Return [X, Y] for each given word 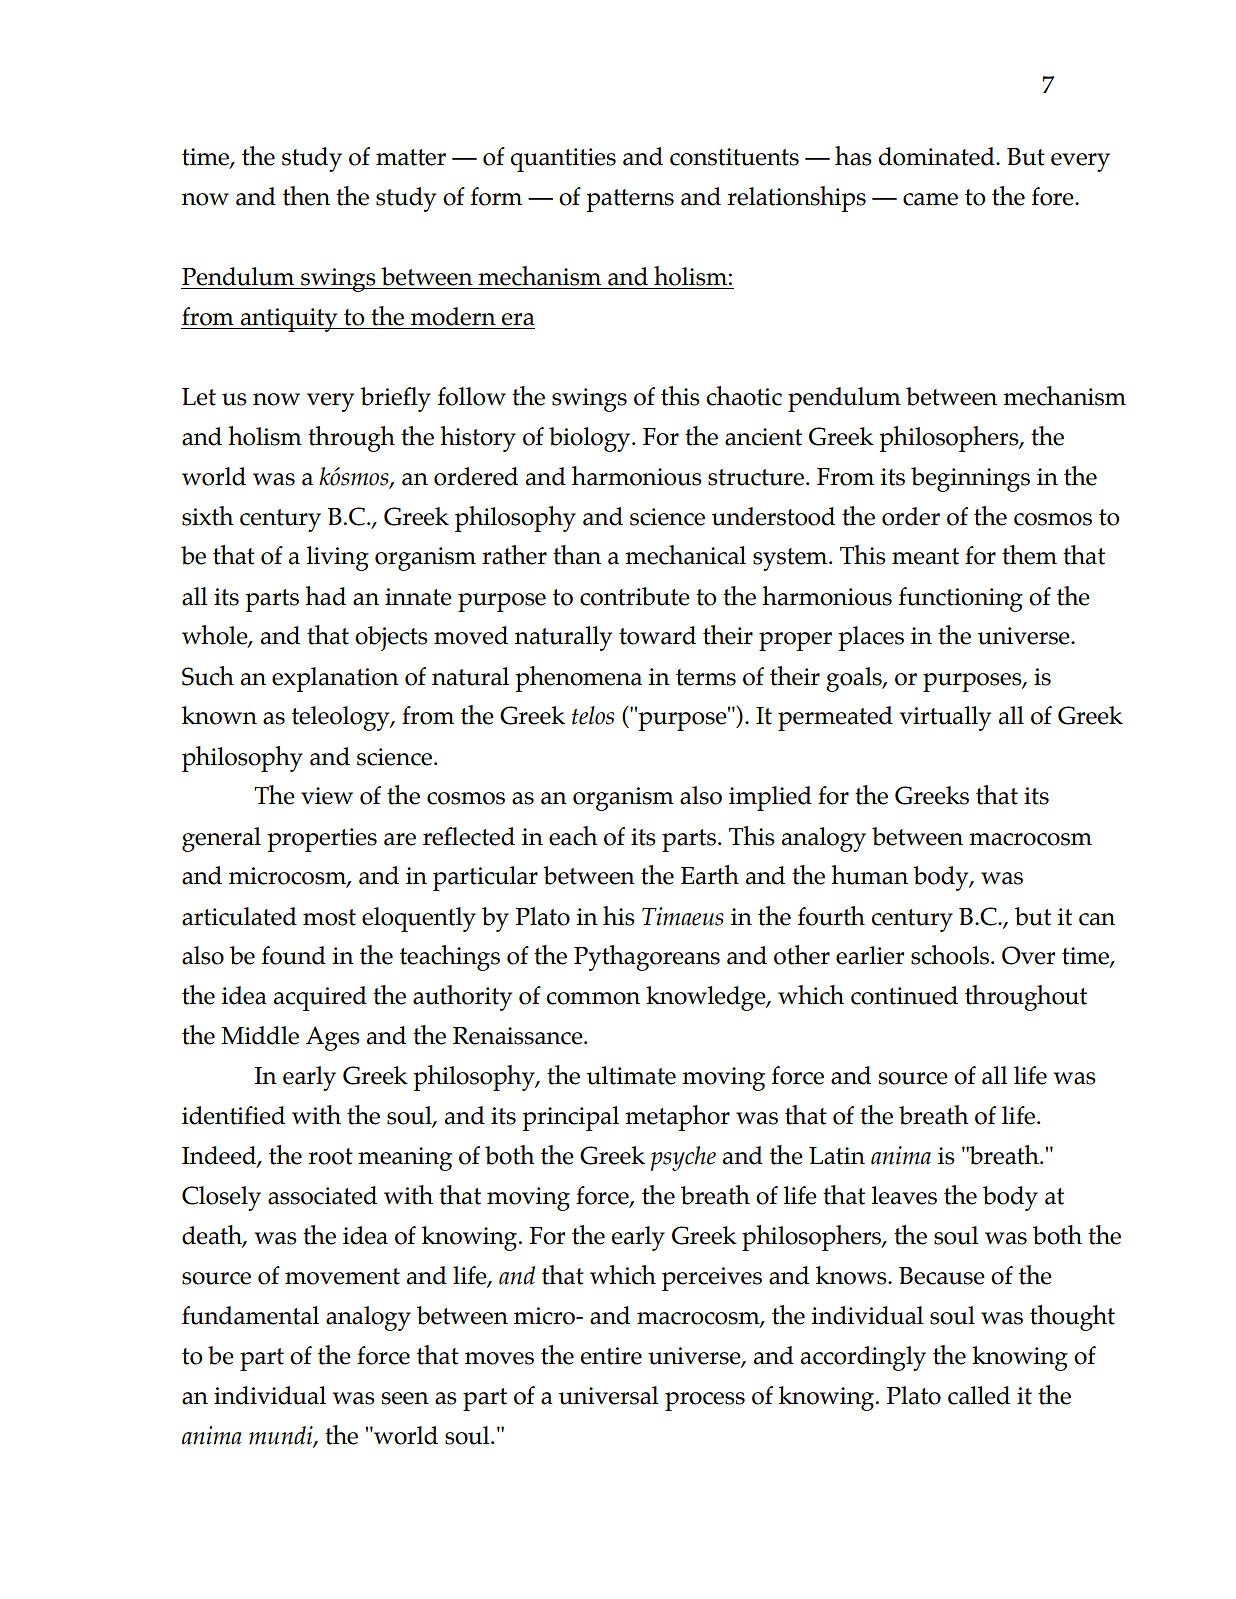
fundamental [250, 1315]
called [979, 1395]
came [930, 199]
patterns [630, 200]
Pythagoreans [647, 958]
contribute [635, 596]
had [325, 596]
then [306, 196]
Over [1028, 955]
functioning [961, 599]
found [294, 955]
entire [611, 1356]
